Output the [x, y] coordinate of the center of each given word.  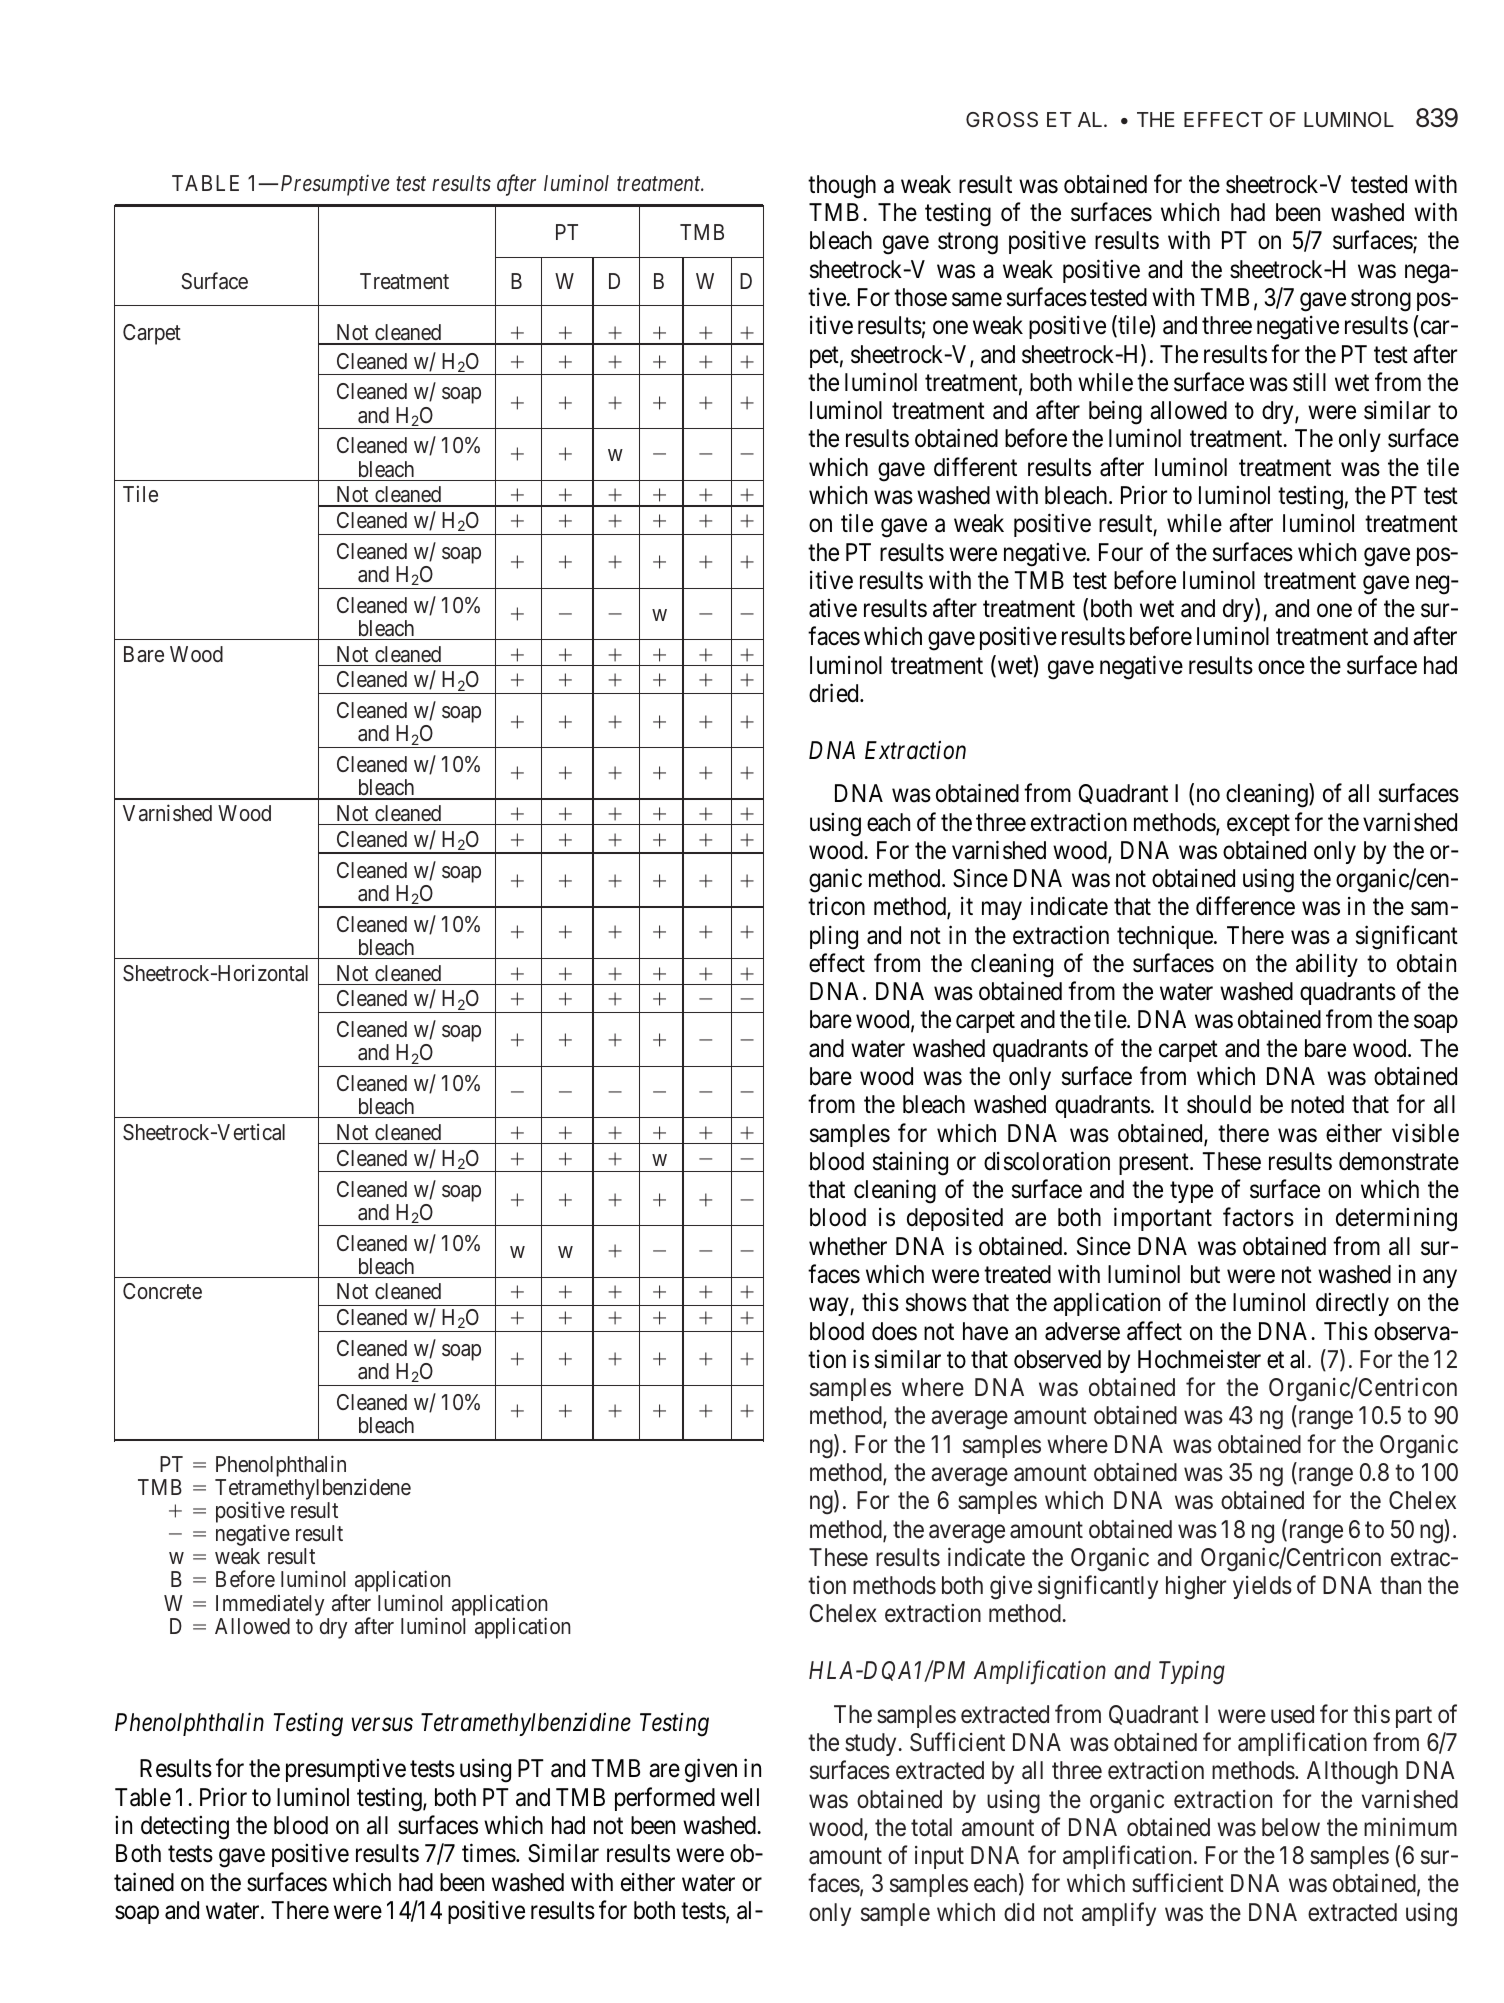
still [1309, 382]
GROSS [1002, 120]
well [740, 1797]
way [830, 1307]
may [1002, 911]
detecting [185, 1828]
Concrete [162, 1291]
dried [835, 693]
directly [1352, 1304]
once [1281, 667]
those [920, 297]
